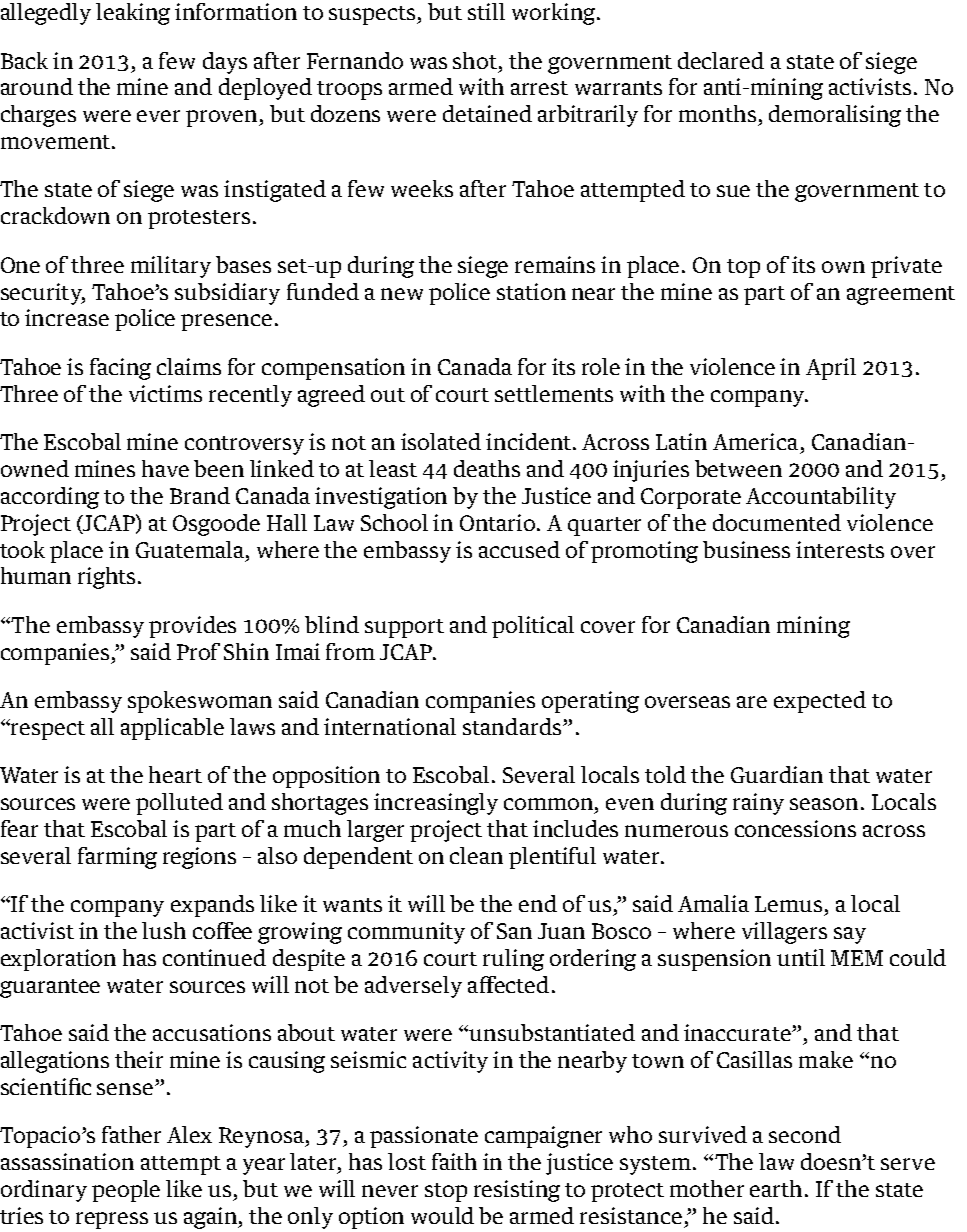  Describe the element at coordinates (476, 60) in the screenshot. I see `shot` at that location.
